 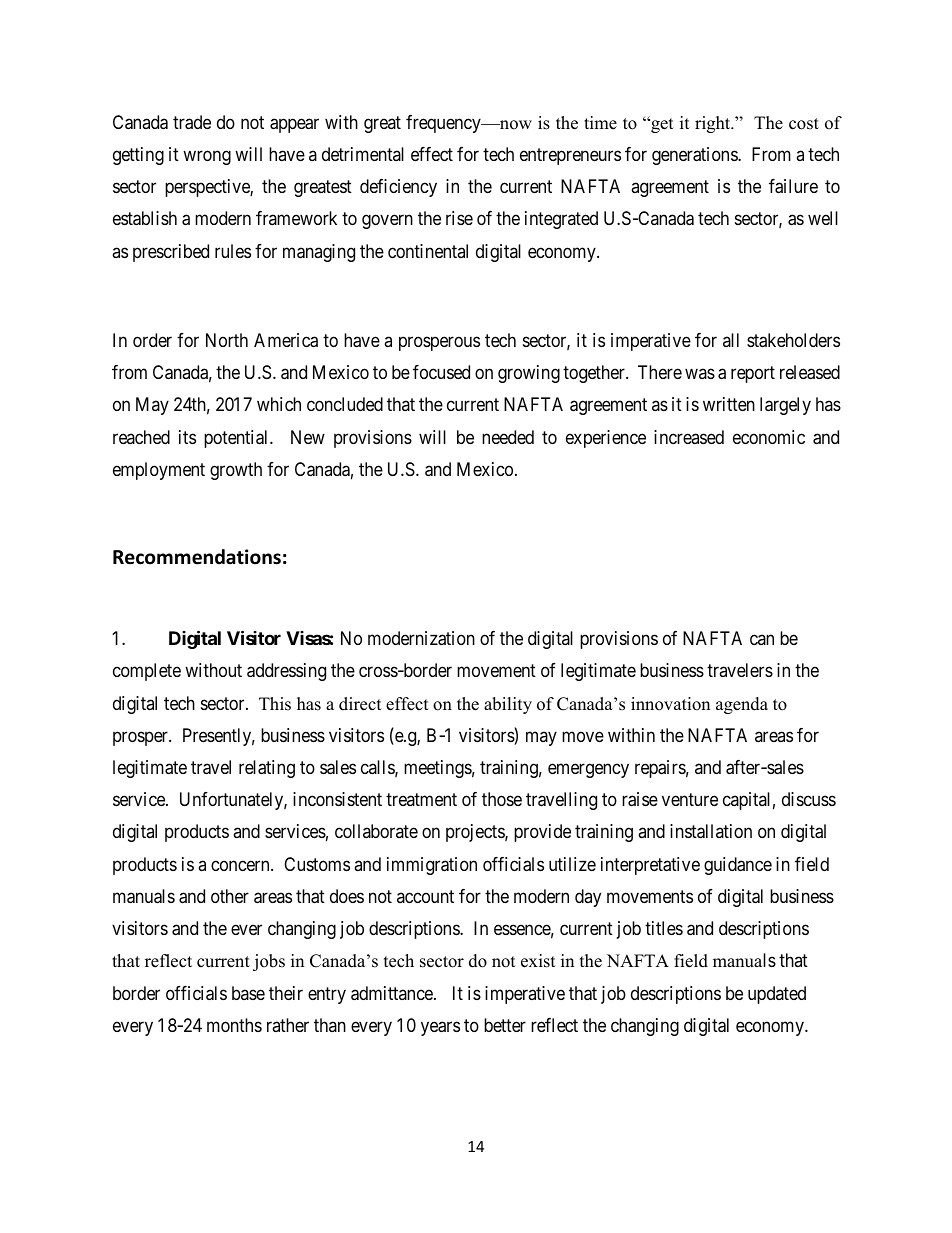 What do you see at coordinates (502, 799) in the screenshot?
I see `those` at bounding box center [502, 799].
